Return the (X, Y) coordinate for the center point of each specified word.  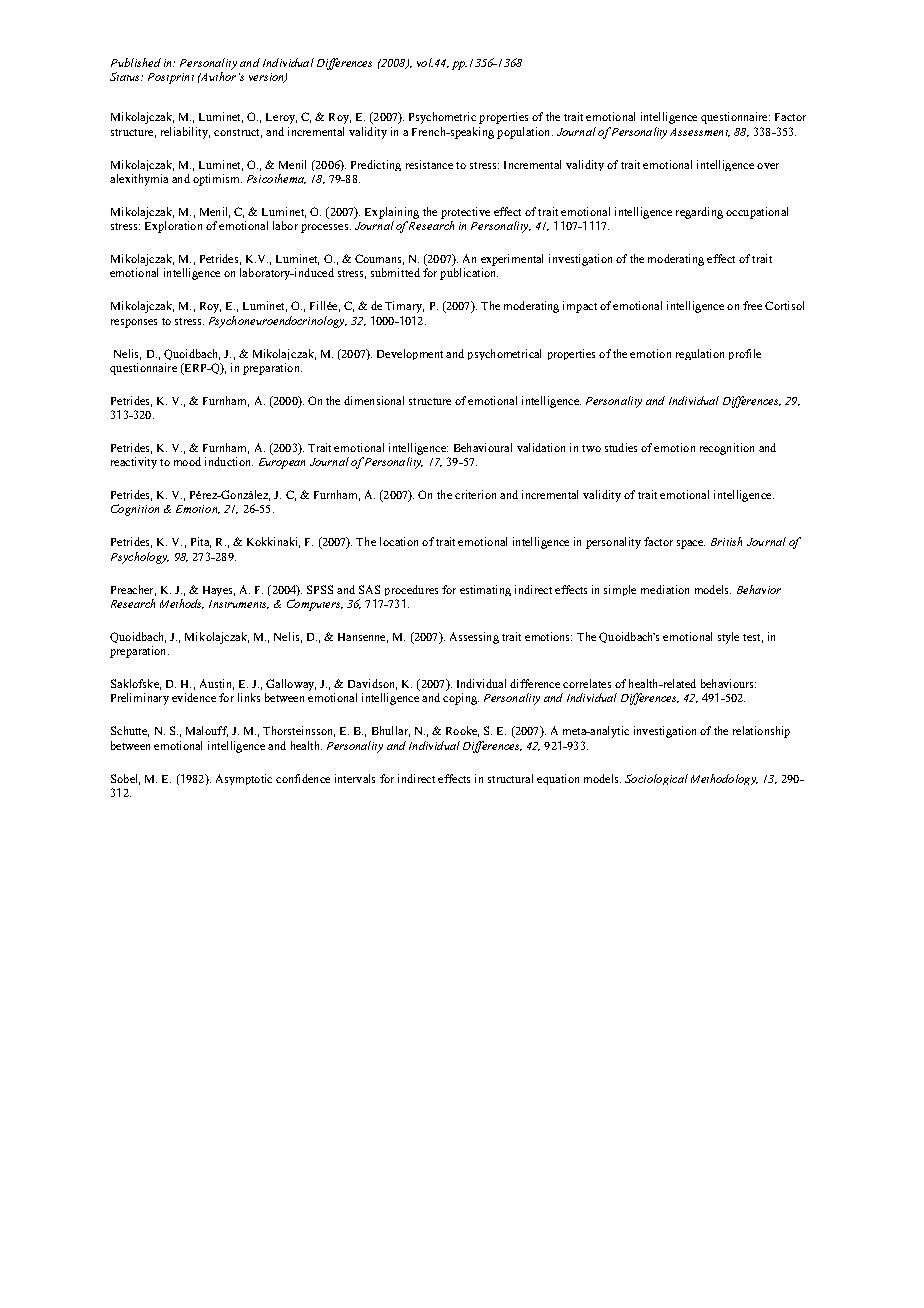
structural (510, 778)
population (525, 133)
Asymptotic (244, 779)
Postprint (171, 78)
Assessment (700, 132)
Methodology (724, 779)
